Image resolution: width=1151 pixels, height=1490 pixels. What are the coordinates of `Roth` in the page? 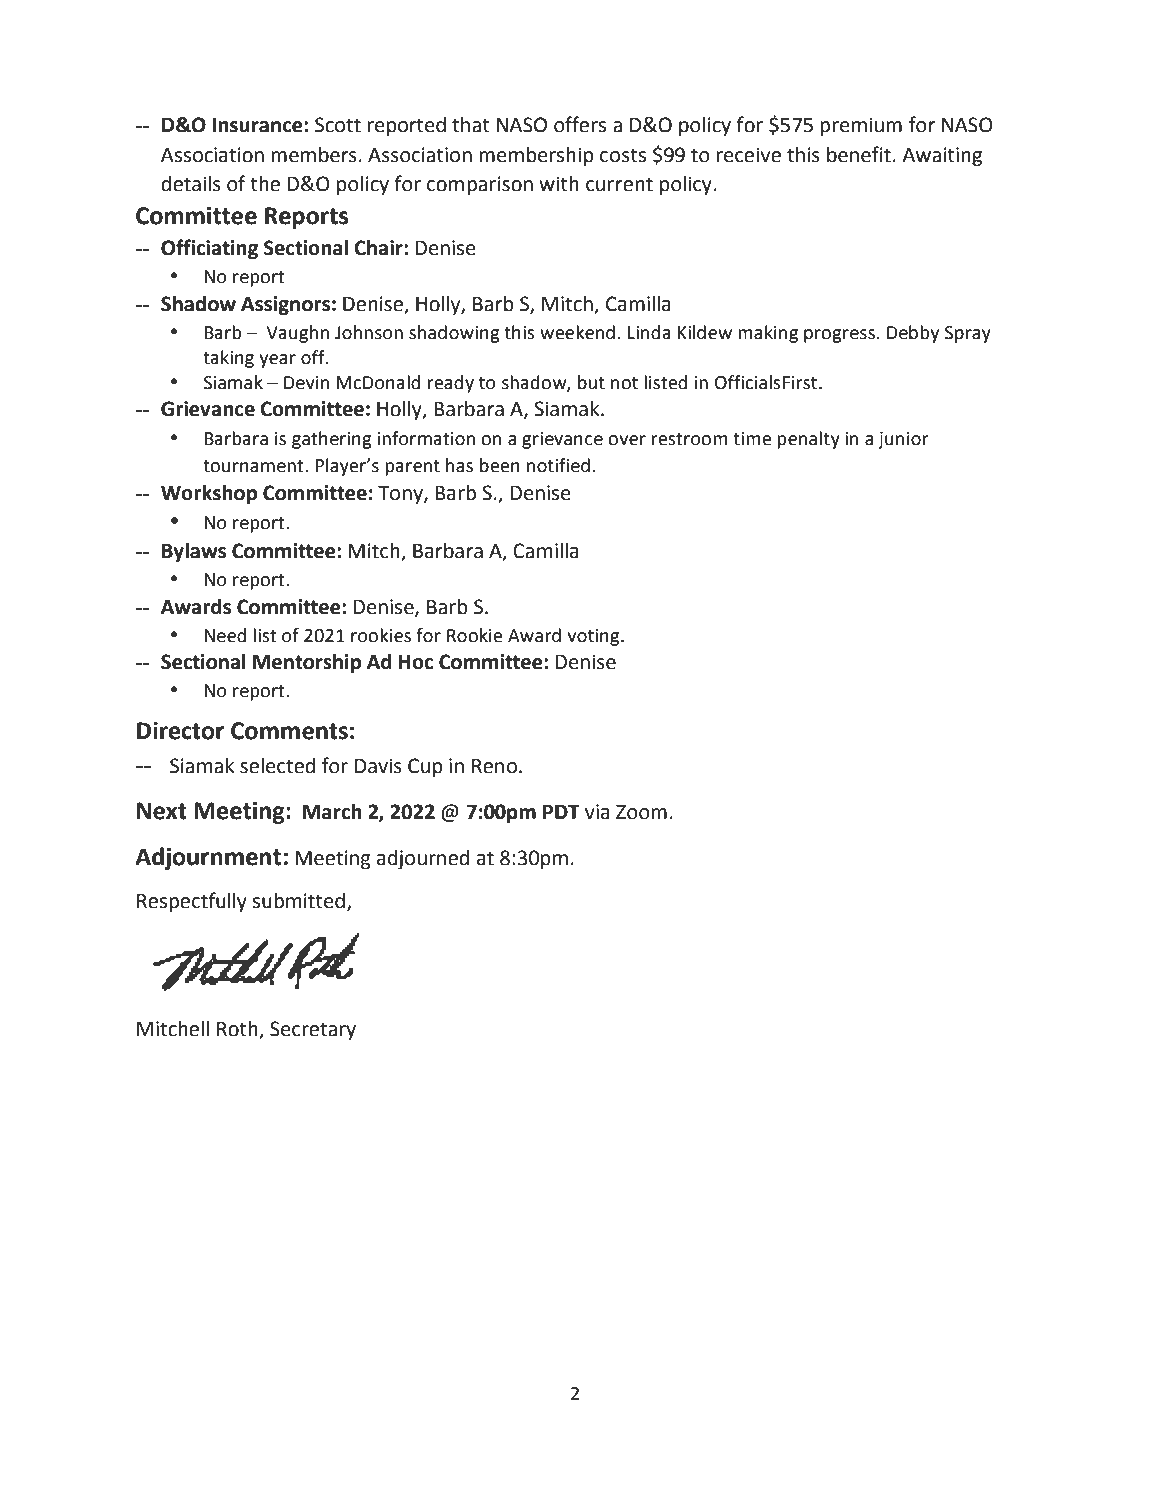 It's located at (238, 1030).
